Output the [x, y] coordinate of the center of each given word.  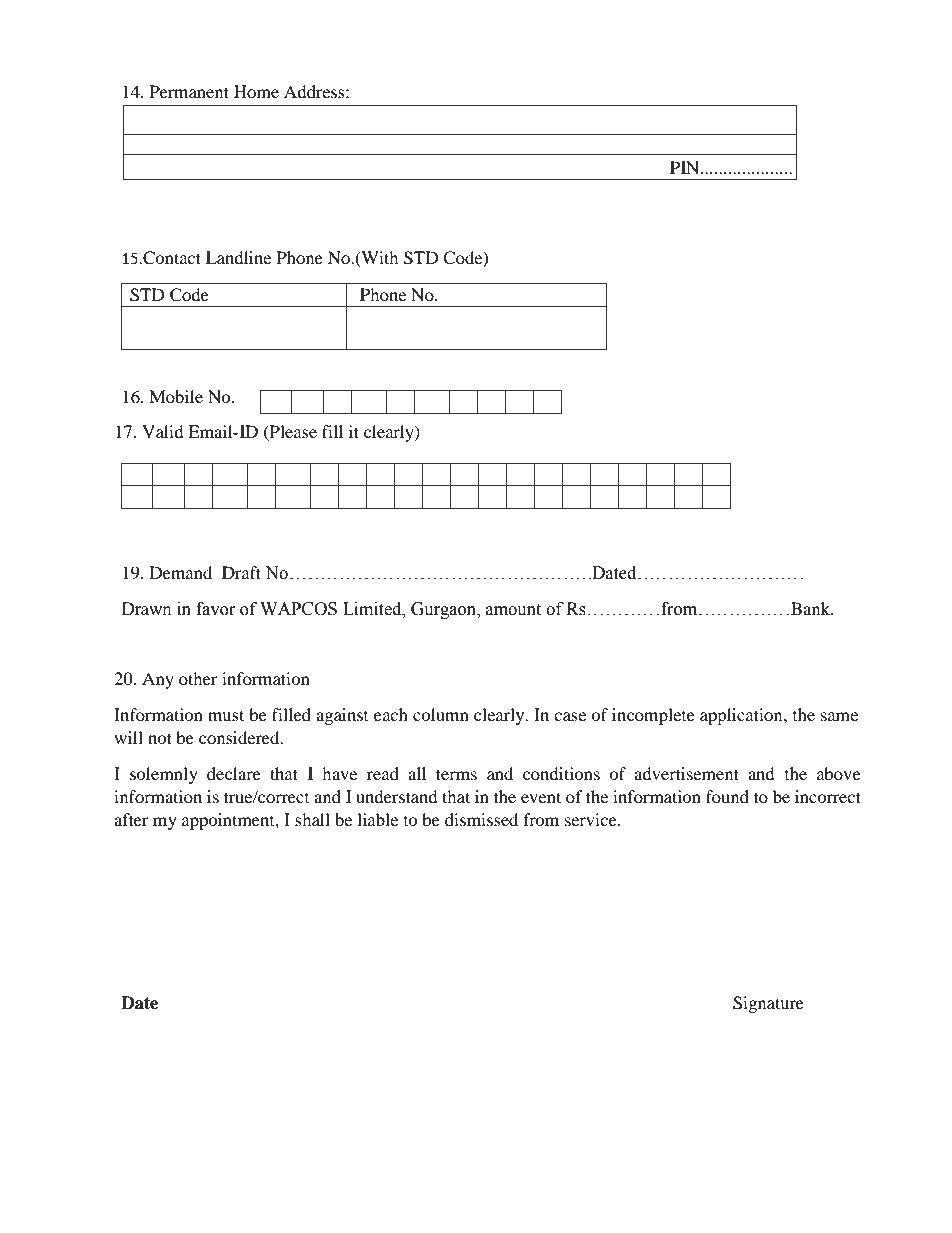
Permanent [189, 91]
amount [513, 610]
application [742, 716]
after [131, 819]
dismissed [481, 819]
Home [256, 91]
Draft [241, 572]
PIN [686, 167]
